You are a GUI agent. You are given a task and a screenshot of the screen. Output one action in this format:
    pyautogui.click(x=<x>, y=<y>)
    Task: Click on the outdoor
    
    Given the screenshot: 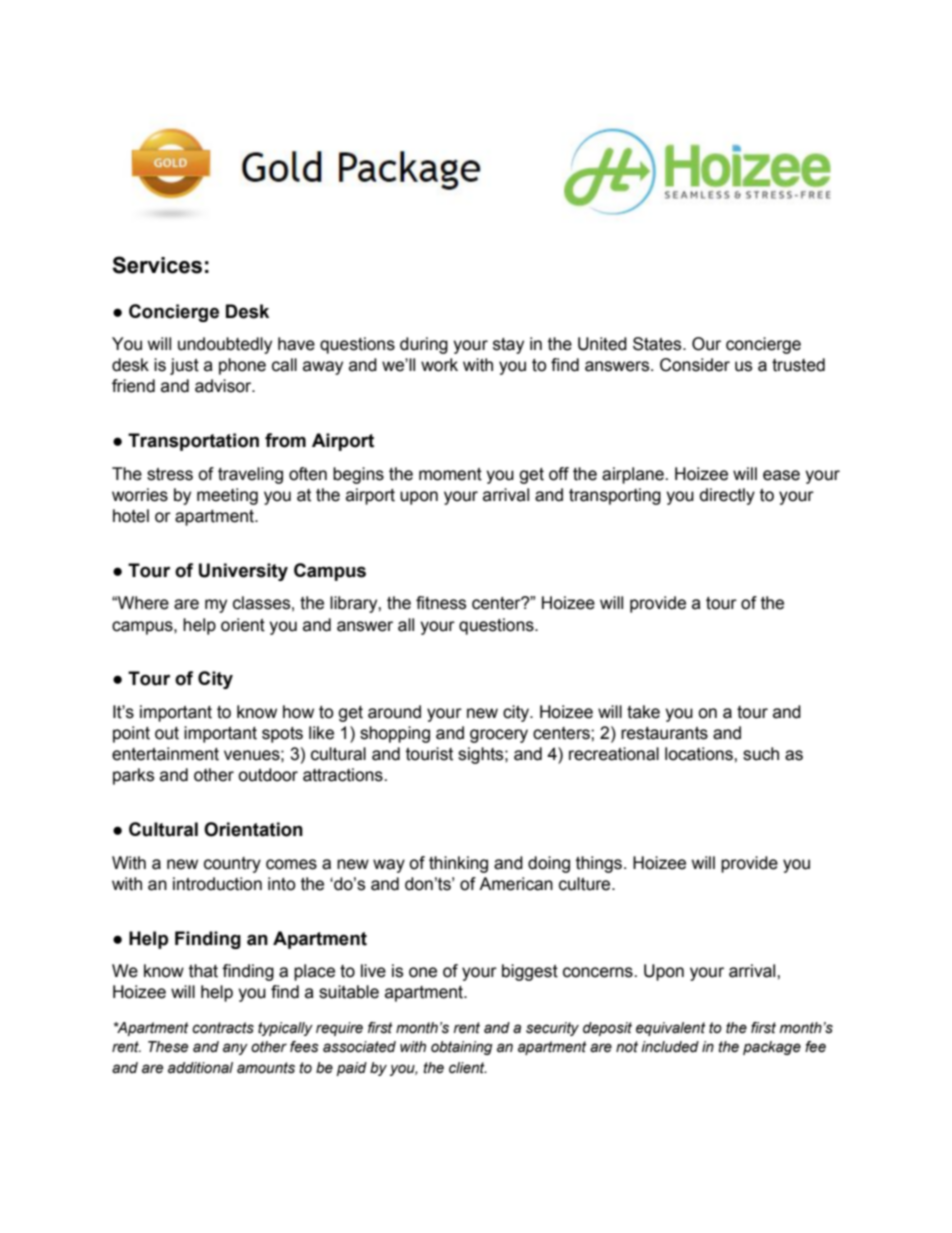 What is the action you would take?
    pyautogui.click(x=268, y=775)
